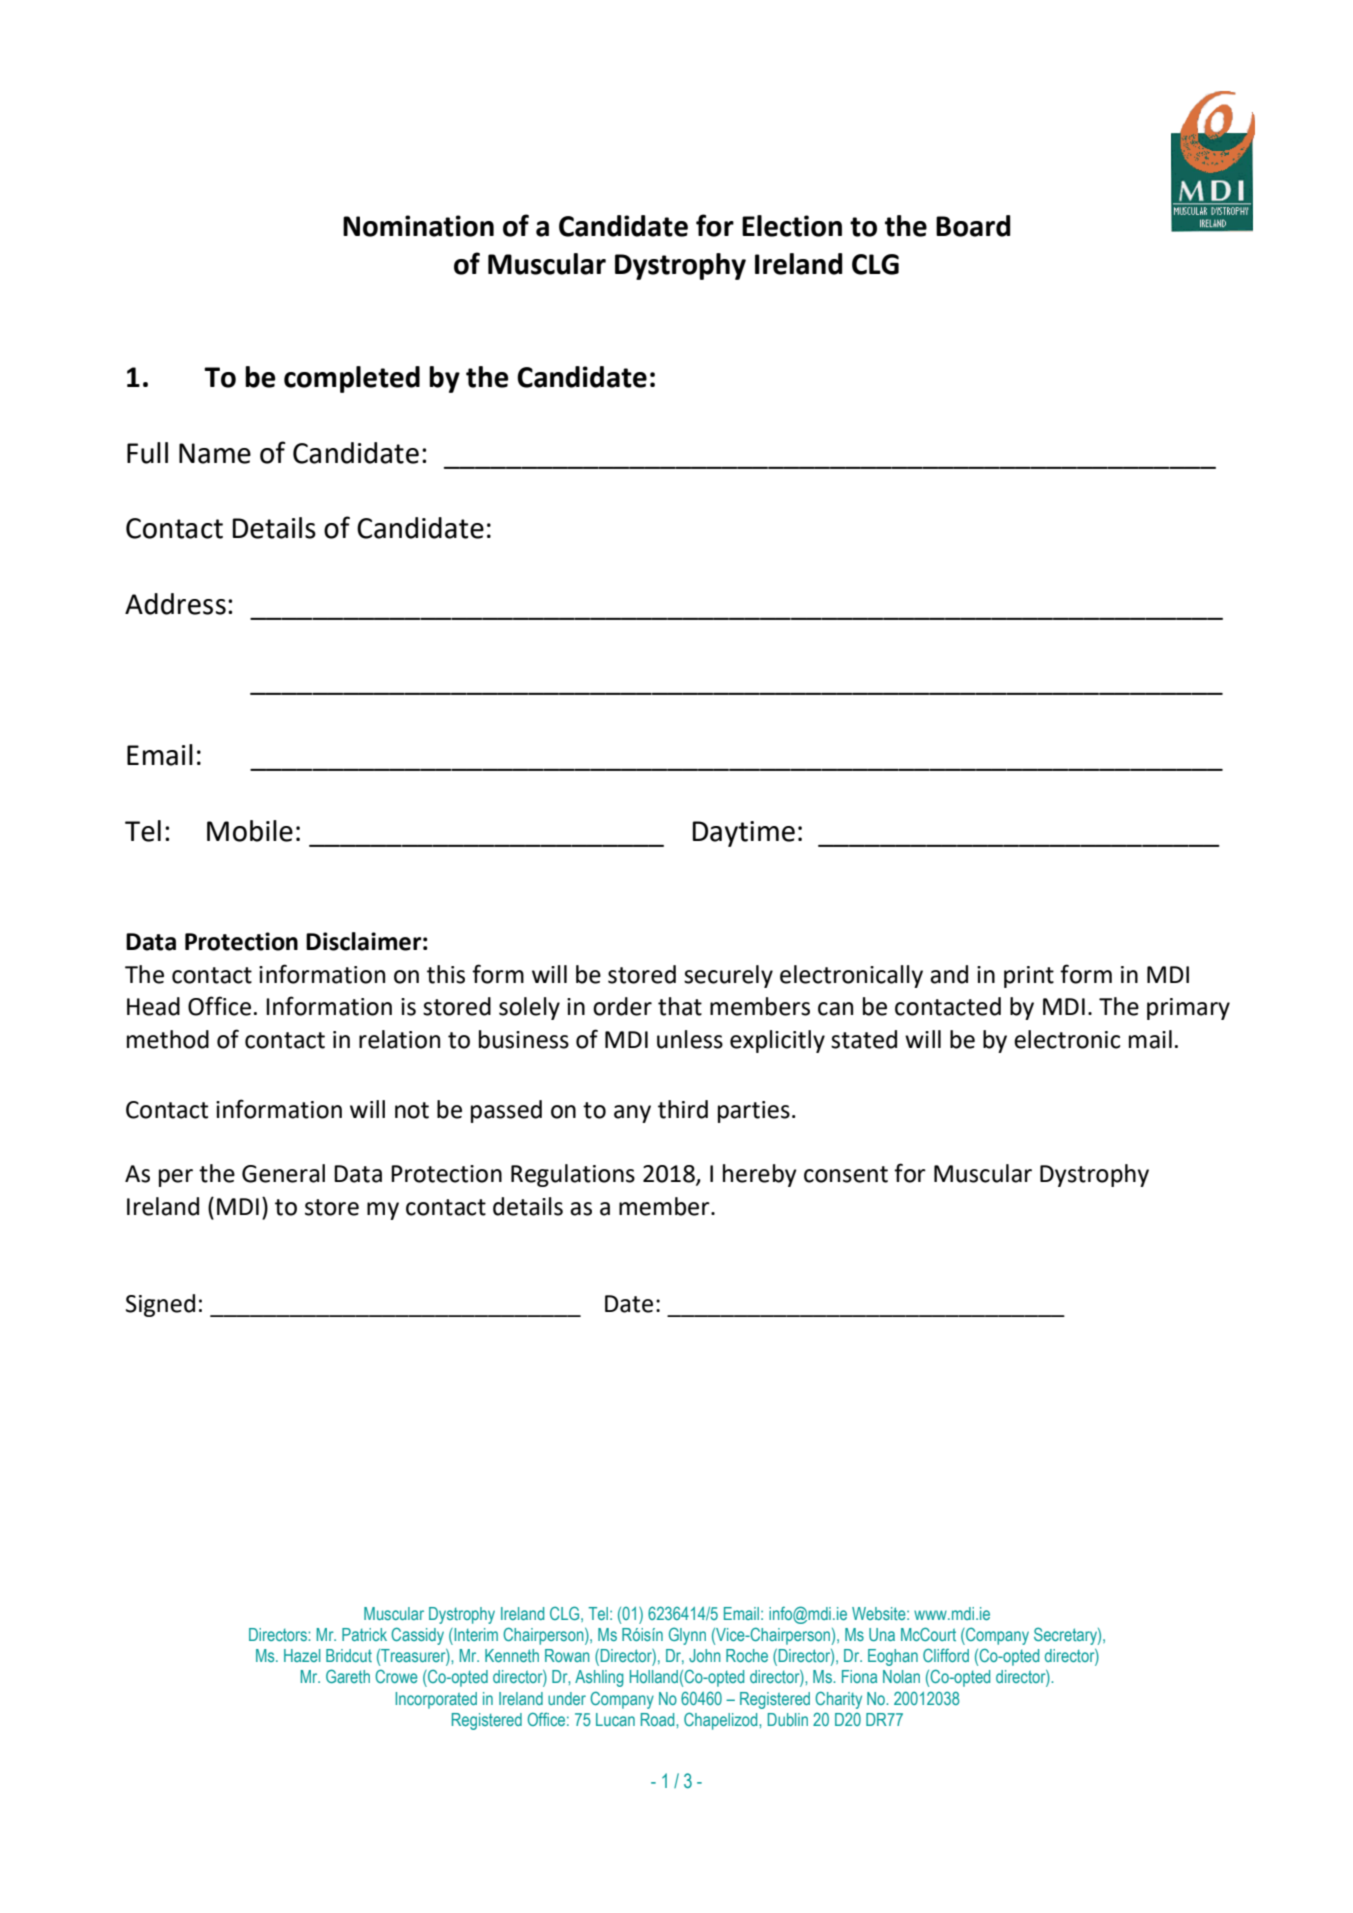 Image resolution: width=1353 pixels, height=1913 pixels. Describe the element at coordinates (302, 1655) in the screenshot. I see `Hazel` at that location.
